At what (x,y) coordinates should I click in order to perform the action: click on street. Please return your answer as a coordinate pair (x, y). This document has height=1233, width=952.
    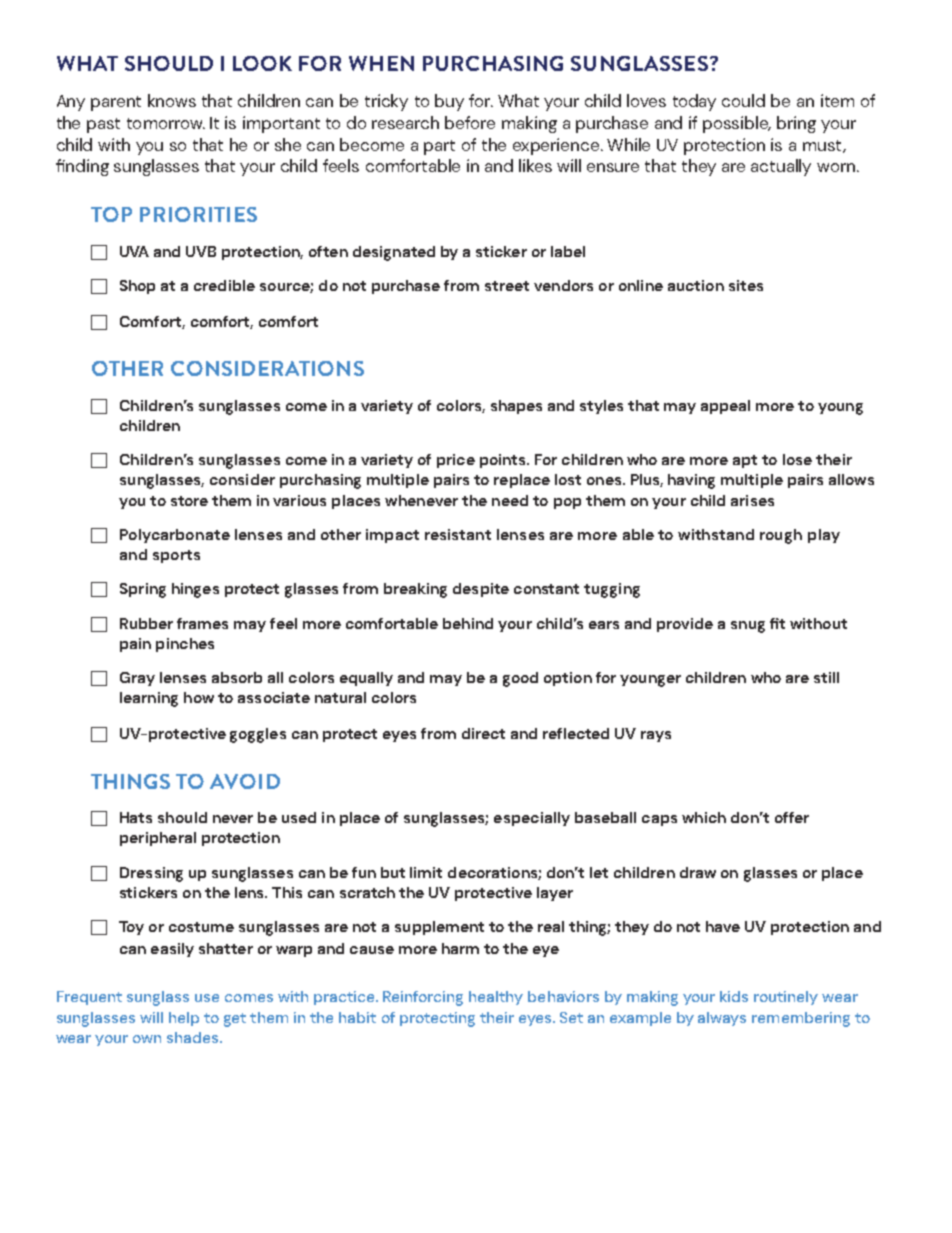
    Looking at the image, I should click on (507, 286).
